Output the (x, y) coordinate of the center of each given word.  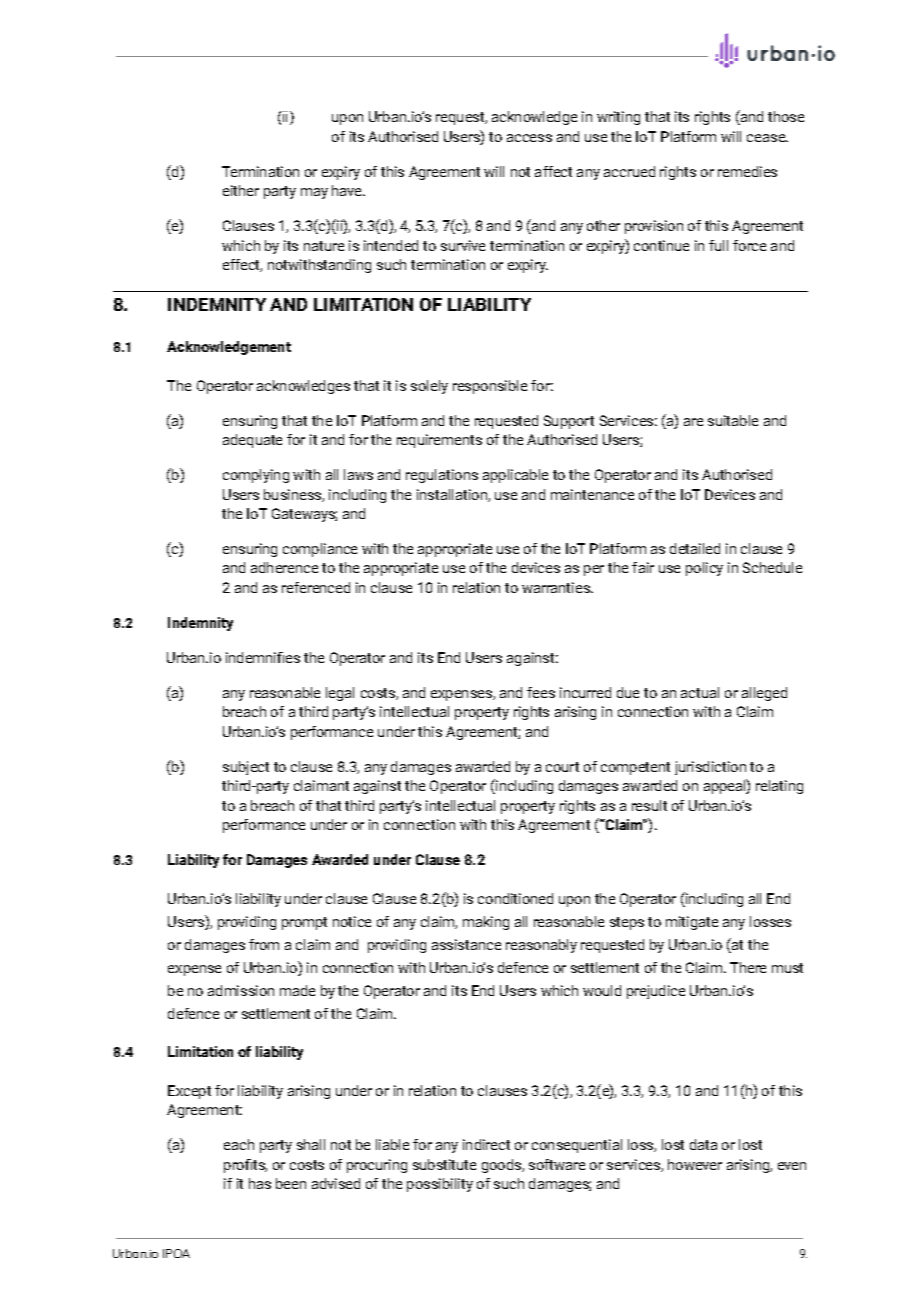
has (260, 1183)
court (562, 767)
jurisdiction (710, 768)
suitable (733, 420)
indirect (486, 1144)
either (241, 190)
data (703, 1144)
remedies (747, 171)
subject (246, 768)
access (529, 138)
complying (256, 476)
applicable (515, 476)
